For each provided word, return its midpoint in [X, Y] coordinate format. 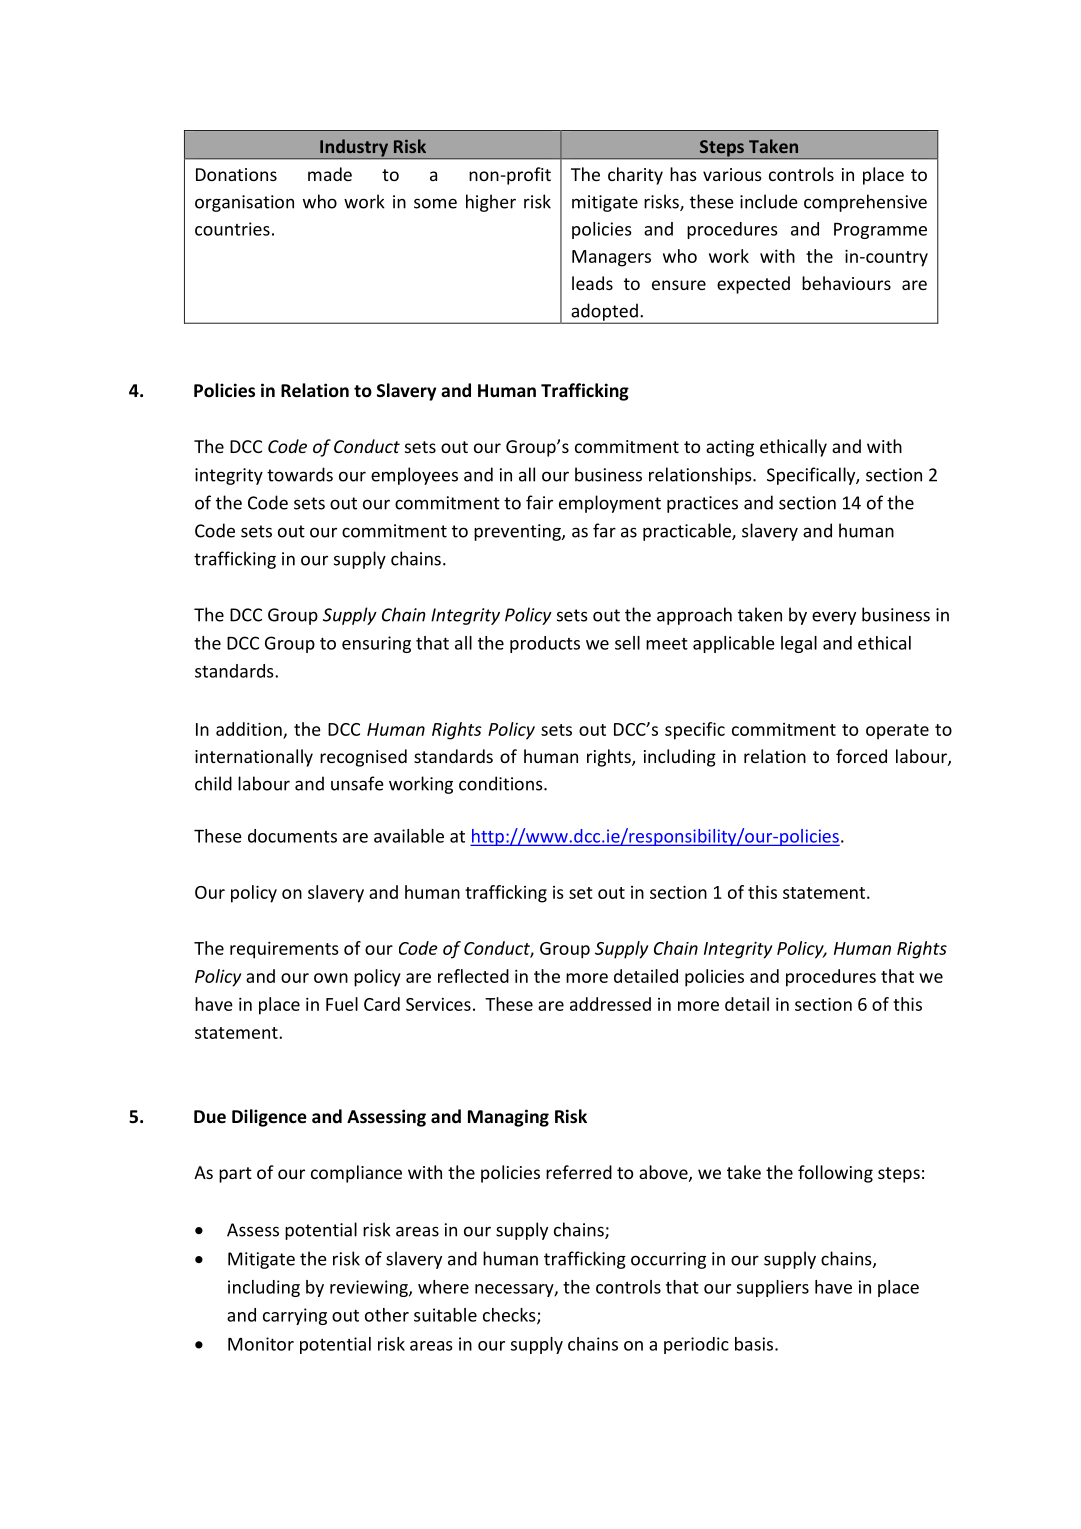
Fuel [342, 1004]
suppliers [773, 1288]
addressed [610, 1004]
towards [300, 474]
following [835, 1174]
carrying [295, 1316]
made [330, 174]
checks [510, 1316]
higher [491, 203]
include [769, 201]
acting [730, 448]
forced [861, 756]
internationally [254, 758]
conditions [502, 783]
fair [539, 502]
